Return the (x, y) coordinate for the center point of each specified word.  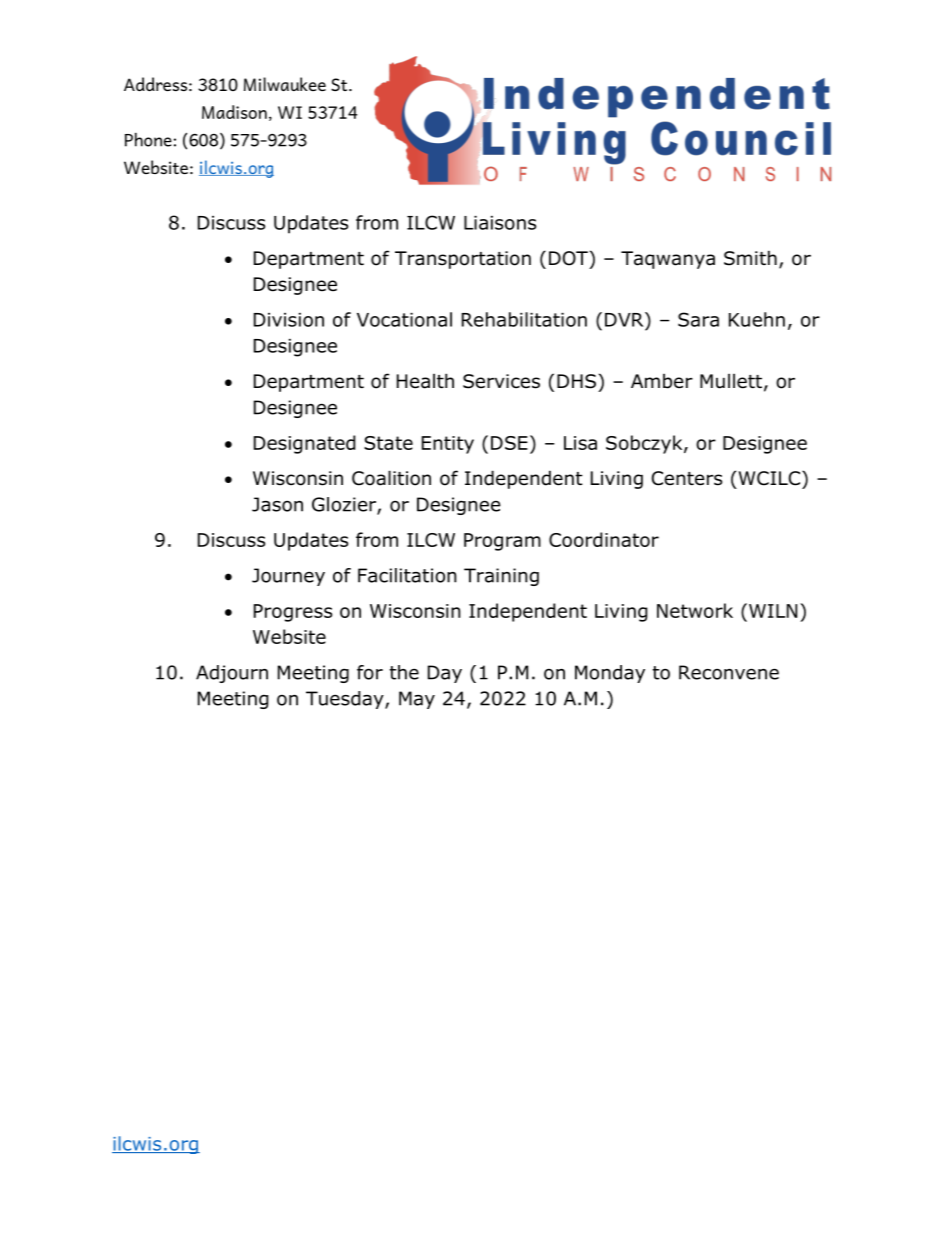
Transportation (463, 260)
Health (425, 381)
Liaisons (500, 223)
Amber (662, 381)
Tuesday (346, 700)
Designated (305, 444)
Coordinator (604, 539)
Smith (750, 258)
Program (502, 542)
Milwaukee (285, 84)
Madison (234, 112)
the (404, 672)
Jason (277, 504)
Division (289, 320)
